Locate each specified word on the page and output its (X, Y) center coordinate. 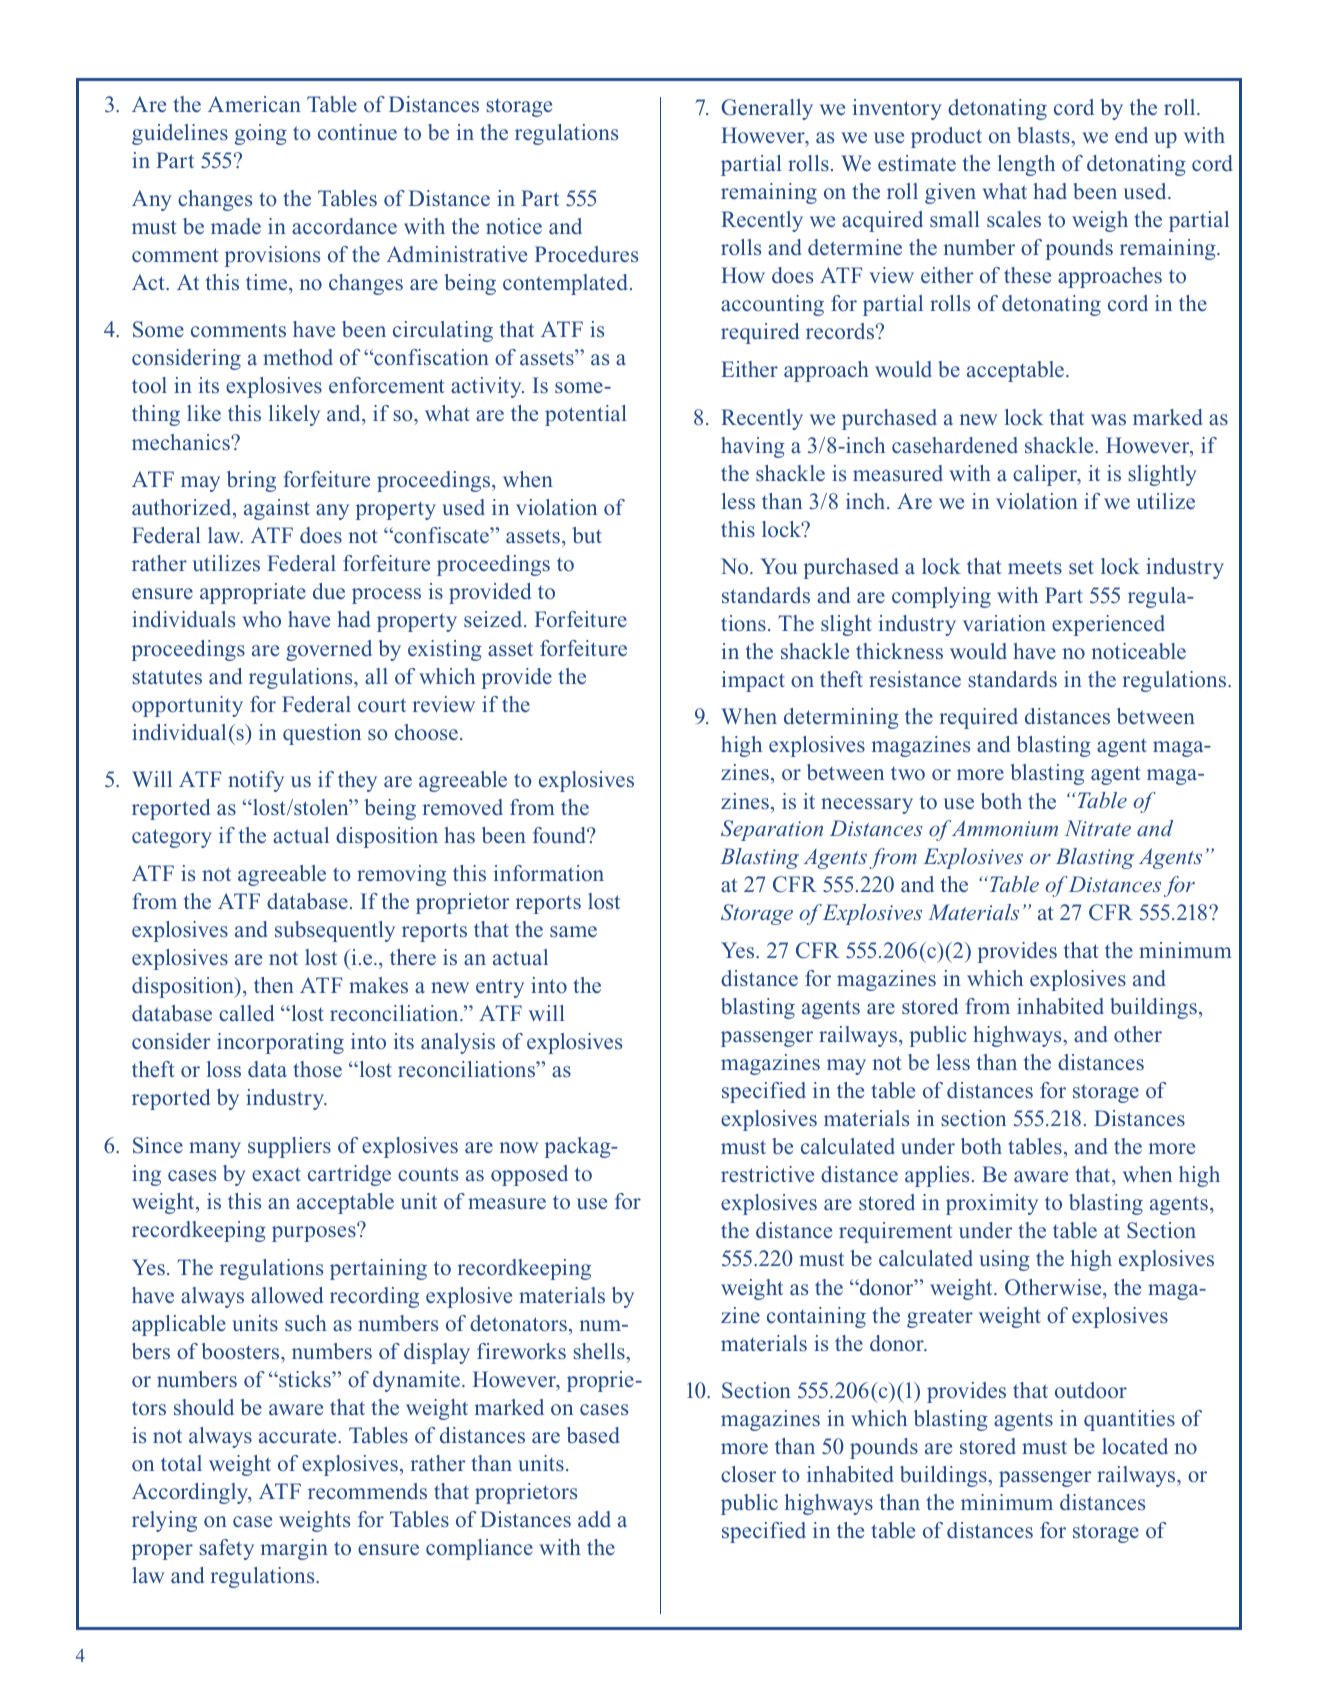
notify (256, 781)
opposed (529, 1175)
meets (1035, 567)
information (549, 873)
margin (294, 1549)
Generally (767, 109)
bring (251, 481)
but (587, 535)
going (261, 134)
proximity (992, 1204)
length (1026, 165)
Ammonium (1005, 828)
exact (276, 1174)
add (594, 1519)
